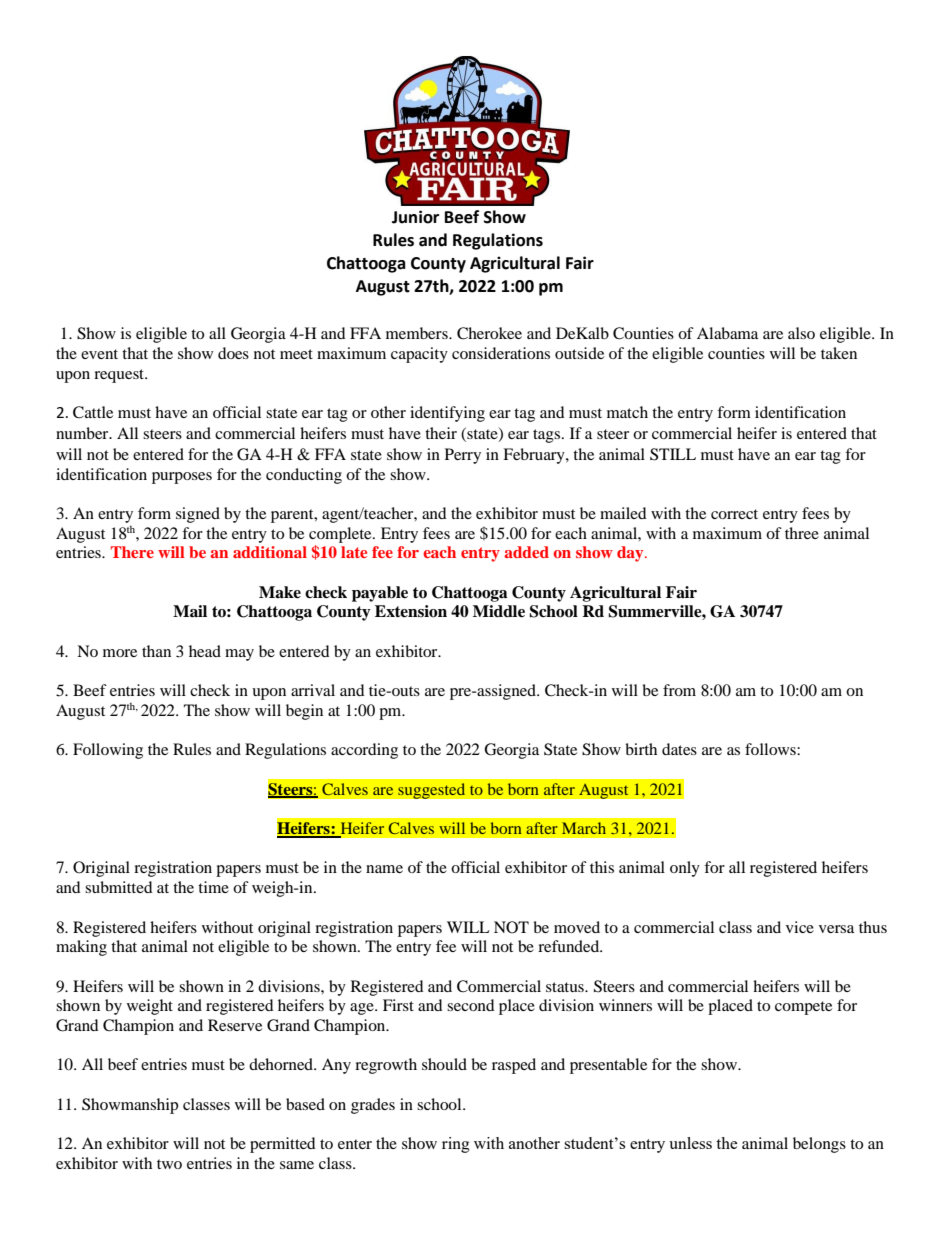 The height and width of the image is (1233, 952). Describe the element at coordinates (169, 1164) in the image. I see `two` at that location.
